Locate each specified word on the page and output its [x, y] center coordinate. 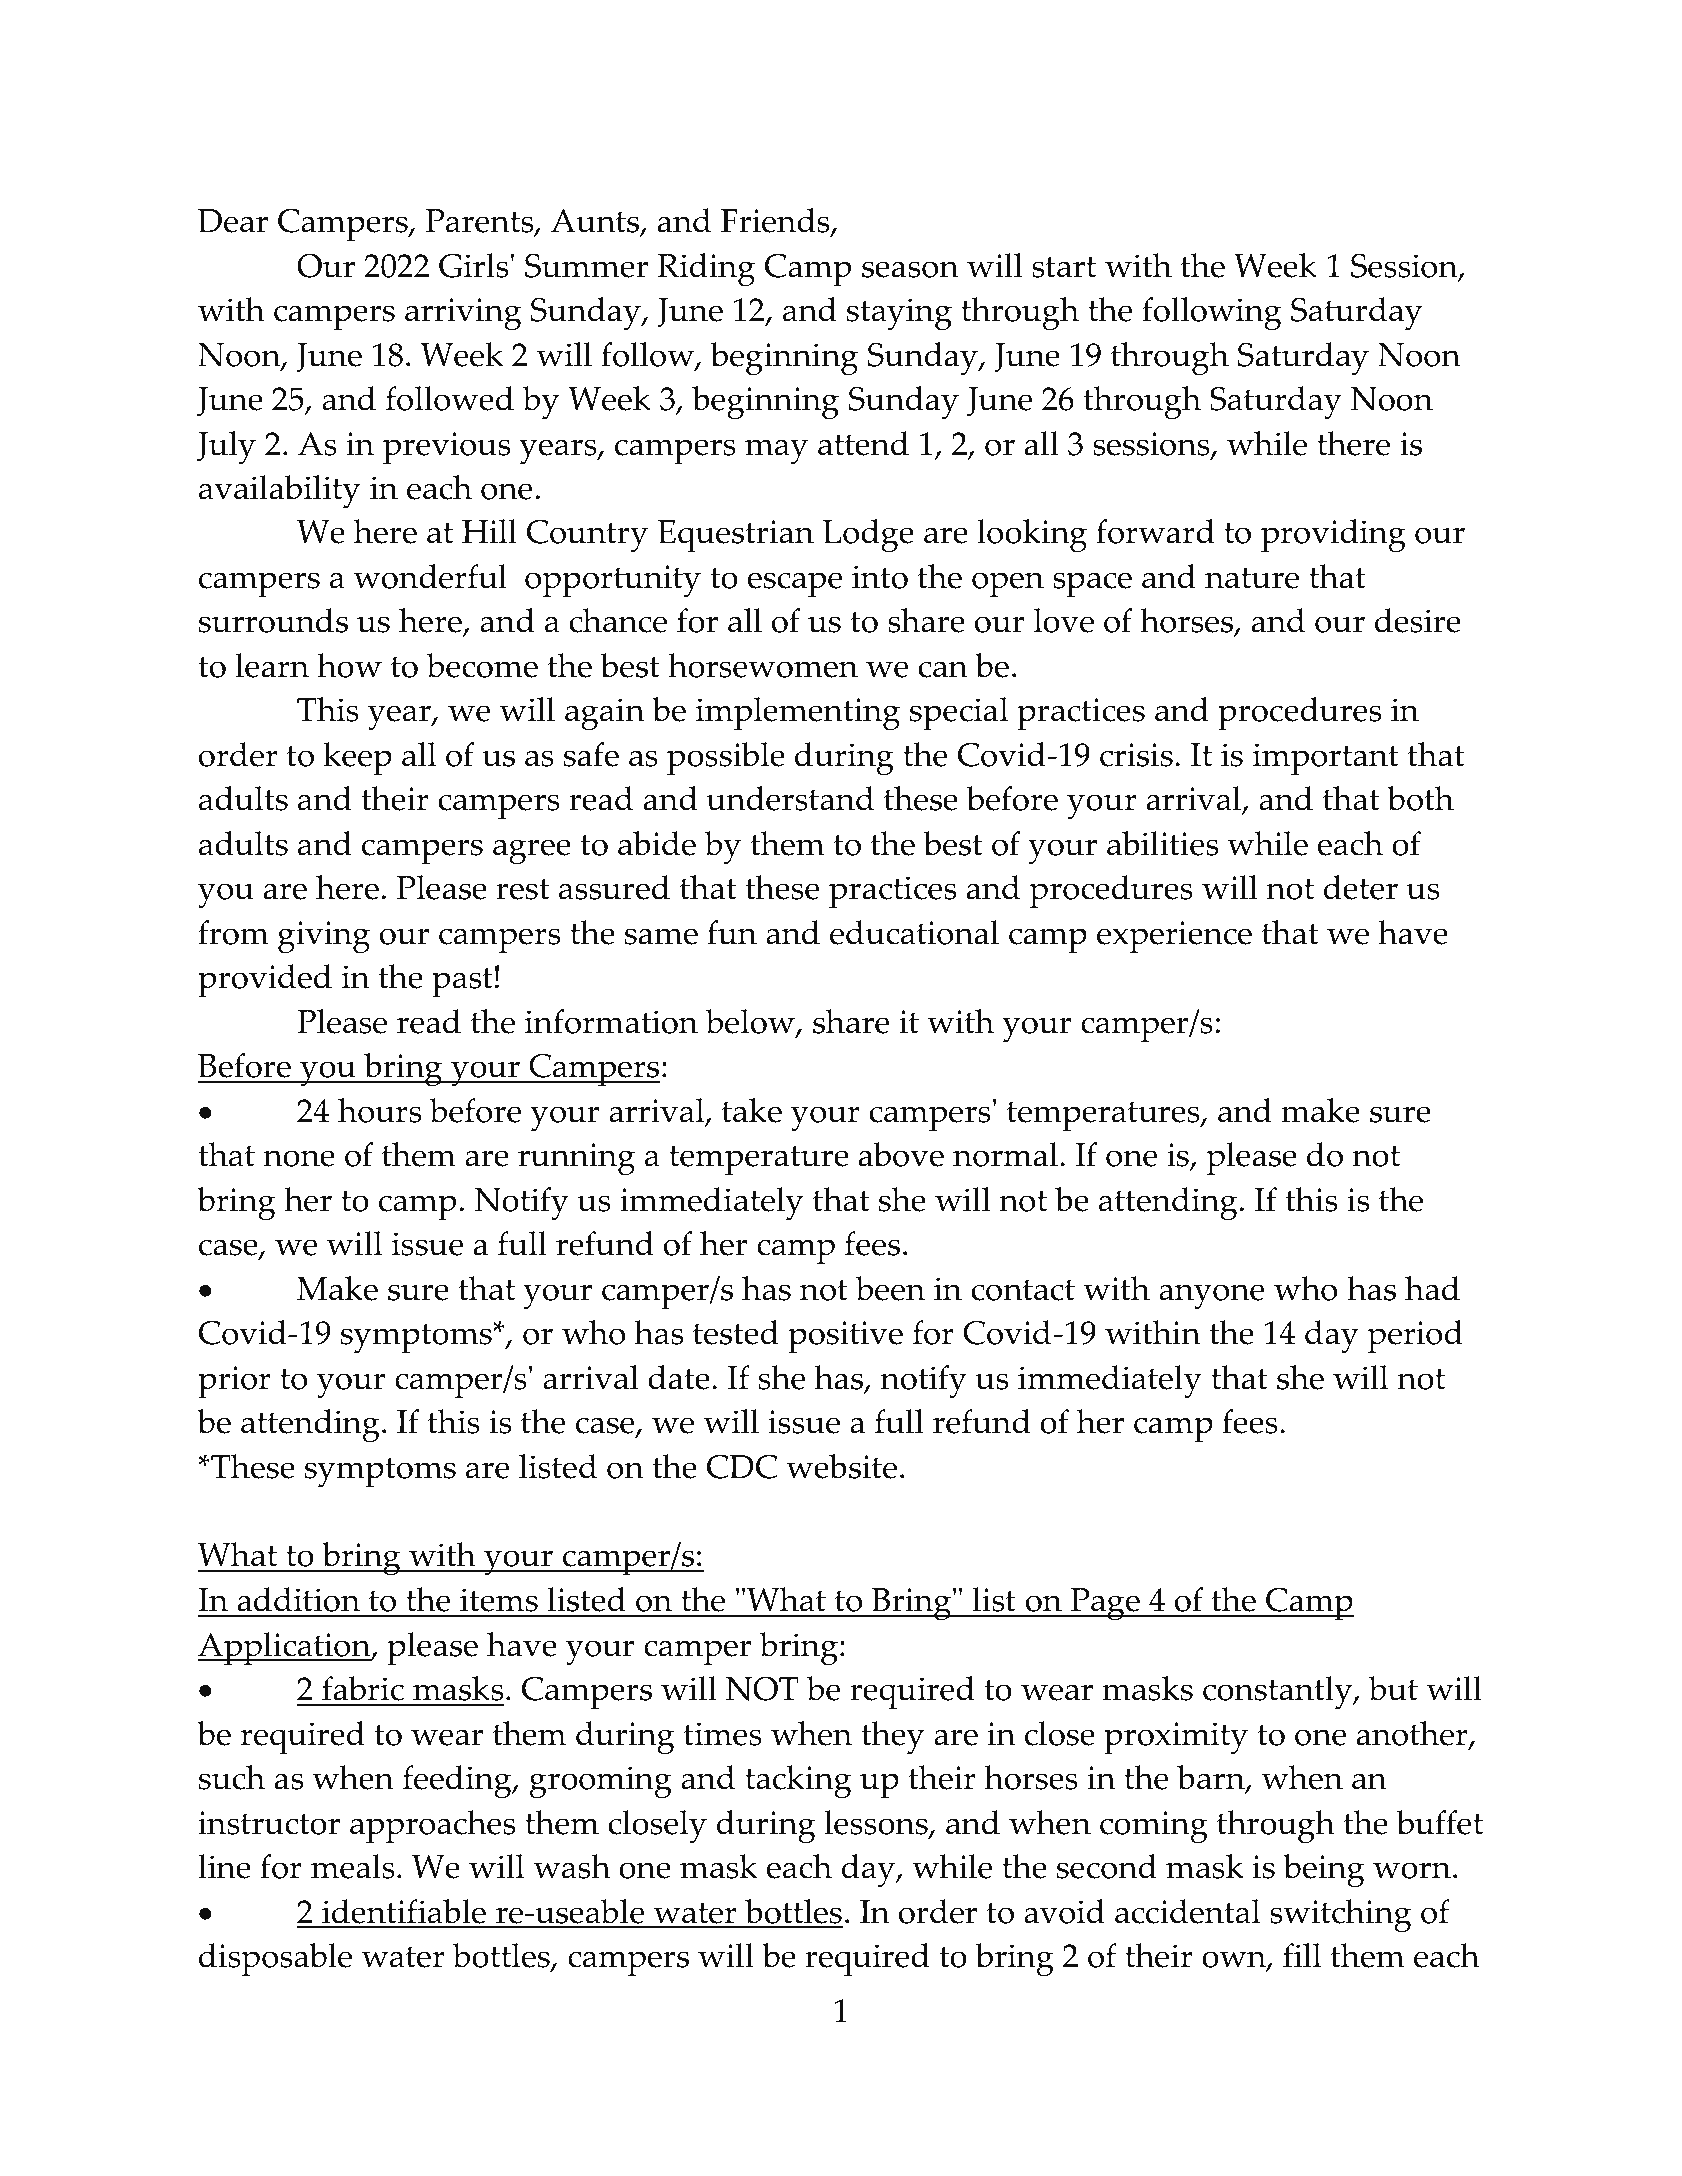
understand [790, 798]
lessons [877, 1823]
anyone [1211, 1297]
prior [234, 1382]
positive [845, 1337]
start [1064, 267]
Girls [473, 265]
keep [357, 759]
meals [353, 1866]
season [910, 269]
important [1326, 759]
